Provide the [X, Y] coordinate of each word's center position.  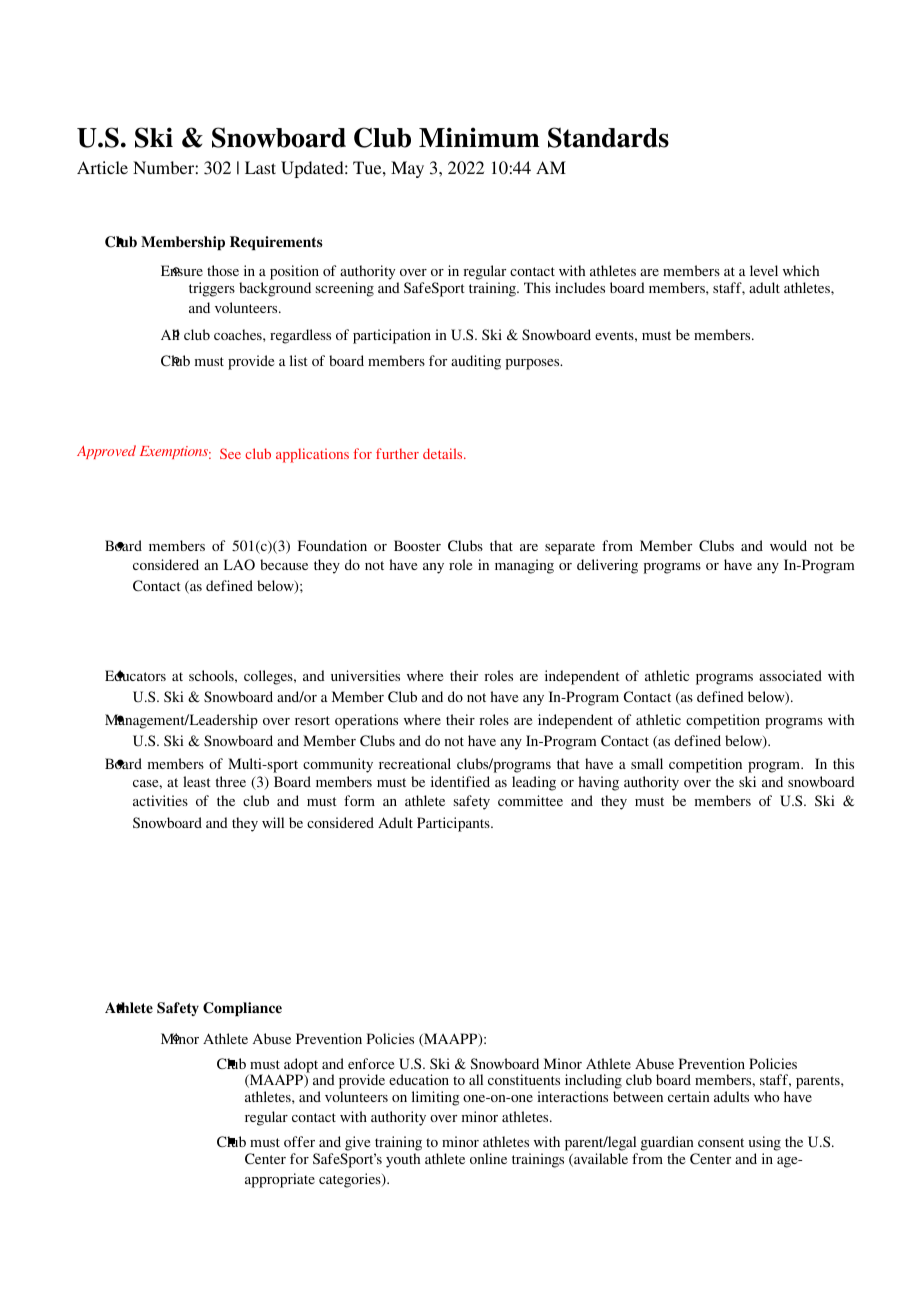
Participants [454, 824]
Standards [608, 137]
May [407, 169]
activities [160, 800]
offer [299, 1141]
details [444, 453]
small [647, 763]
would [788, 545]
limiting [436, 1098]
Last [260, 167]
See [230, 453]
